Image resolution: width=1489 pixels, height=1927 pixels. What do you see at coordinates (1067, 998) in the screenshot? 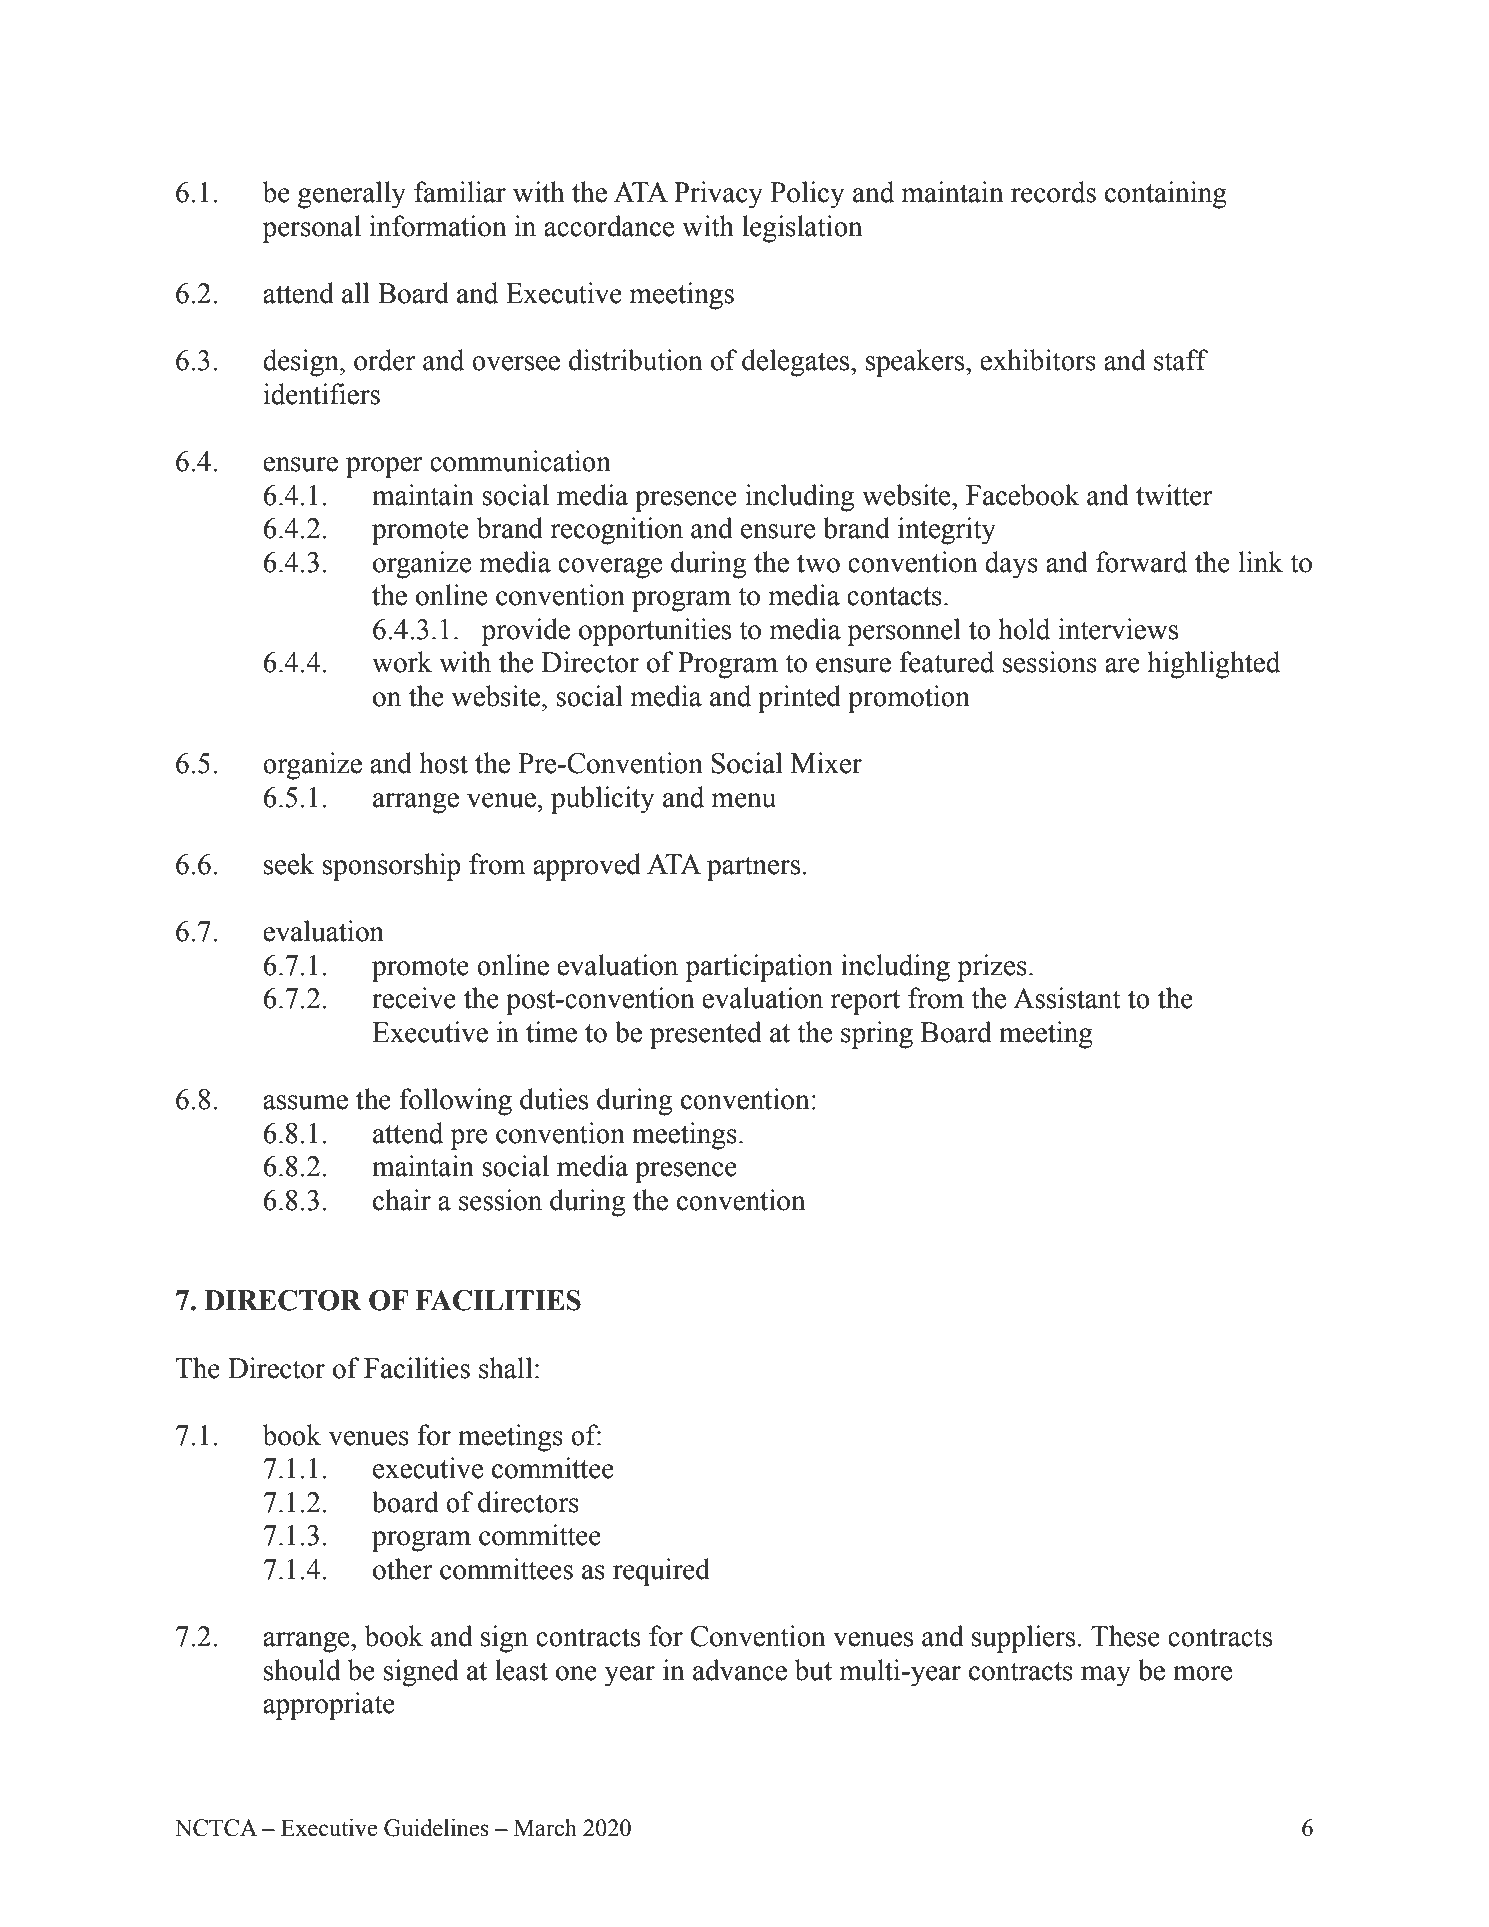
I see `Assistant` at bounding box center [1067, 998].
